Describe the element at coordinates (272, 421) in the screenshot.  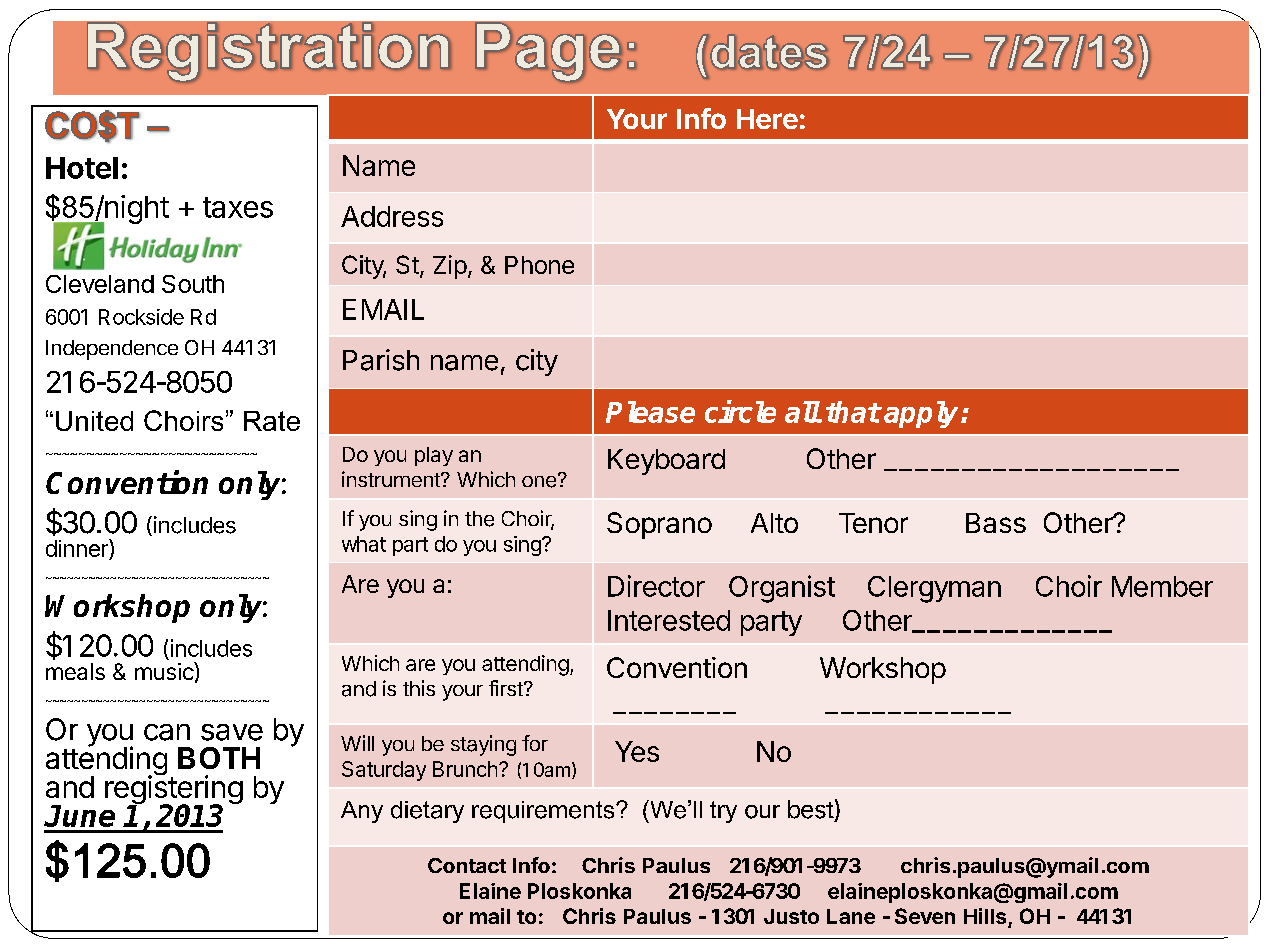
I see `Rate` at that location.
